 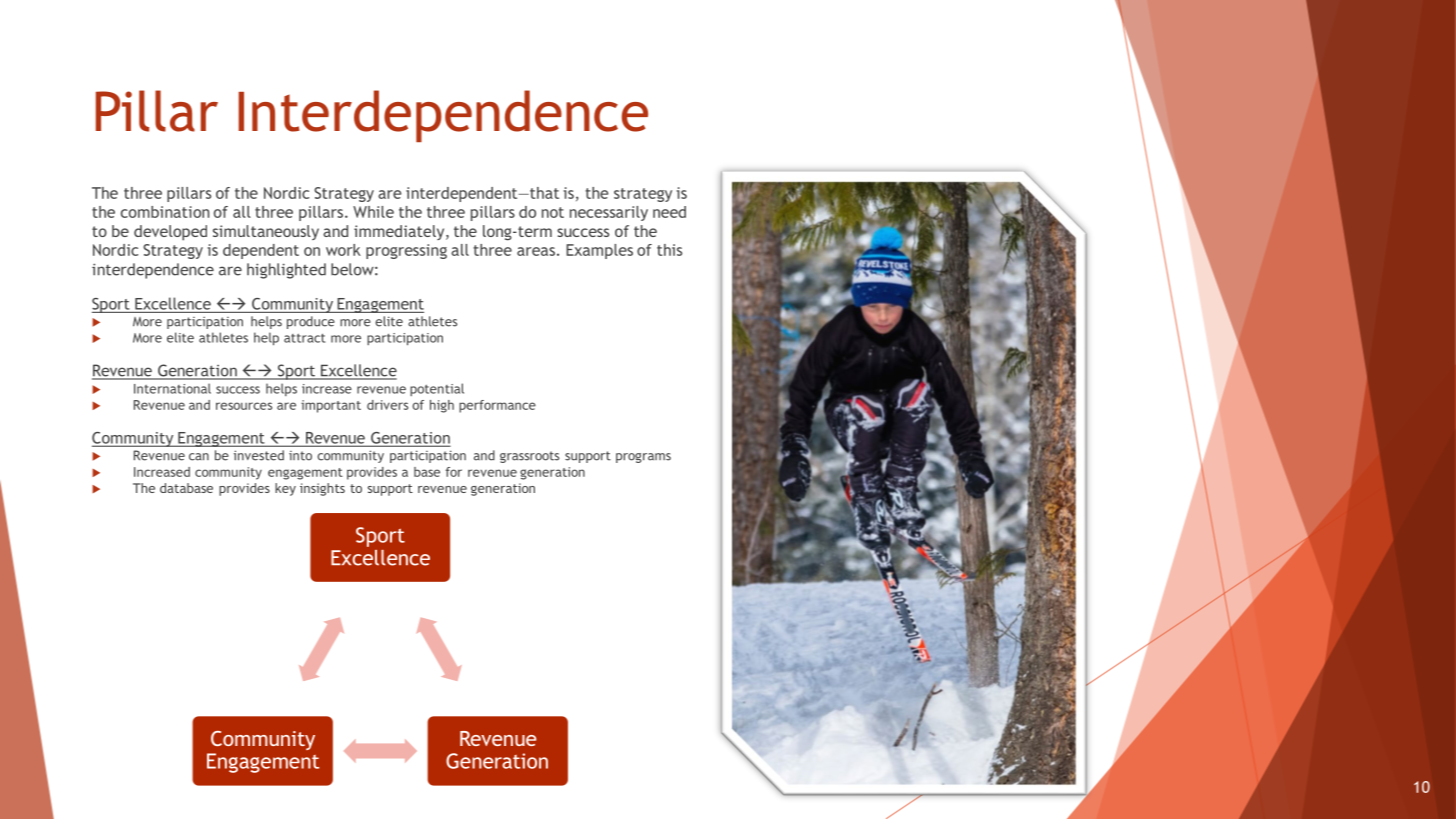 I want to click on potential, so click(x=437, y=389).
